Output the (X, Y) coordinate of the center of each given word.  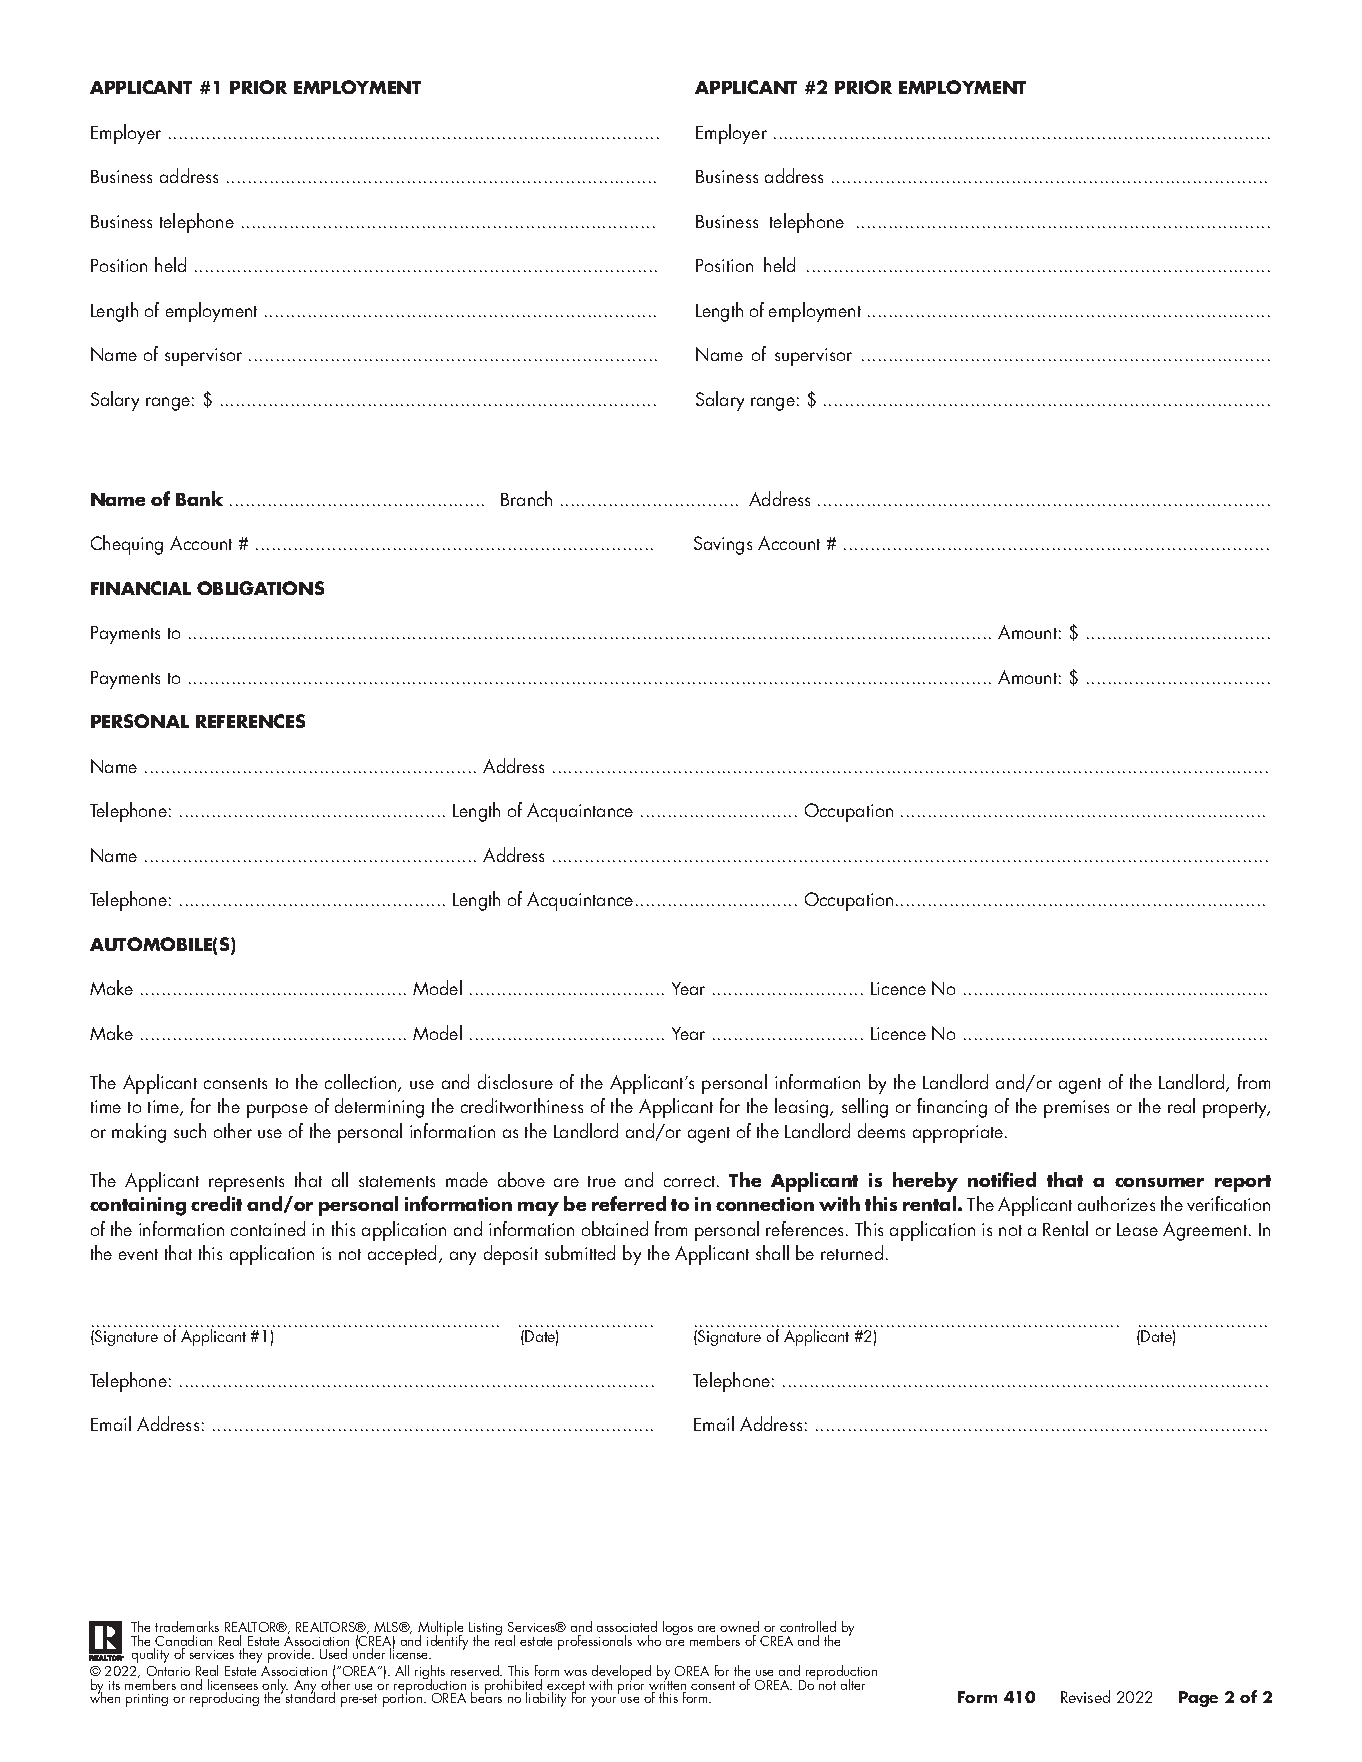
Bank (199, 498)
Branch (526, 498)
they (250, 1655)
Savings (723, 545)
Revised (1085, 1696)
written (667, 1685)
